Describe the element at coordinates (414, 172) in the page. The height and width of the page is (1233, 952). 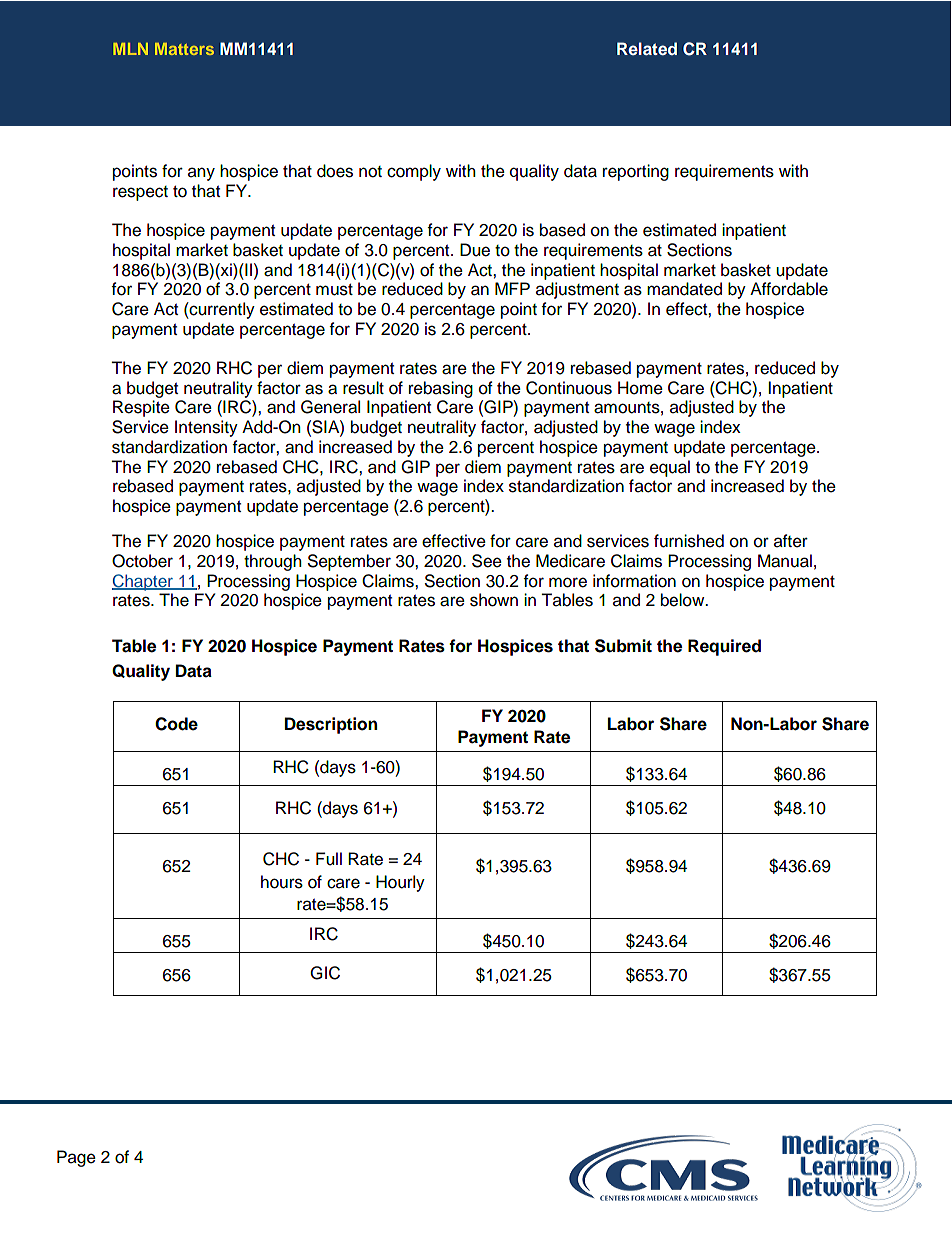
I see `comply` at that location.
